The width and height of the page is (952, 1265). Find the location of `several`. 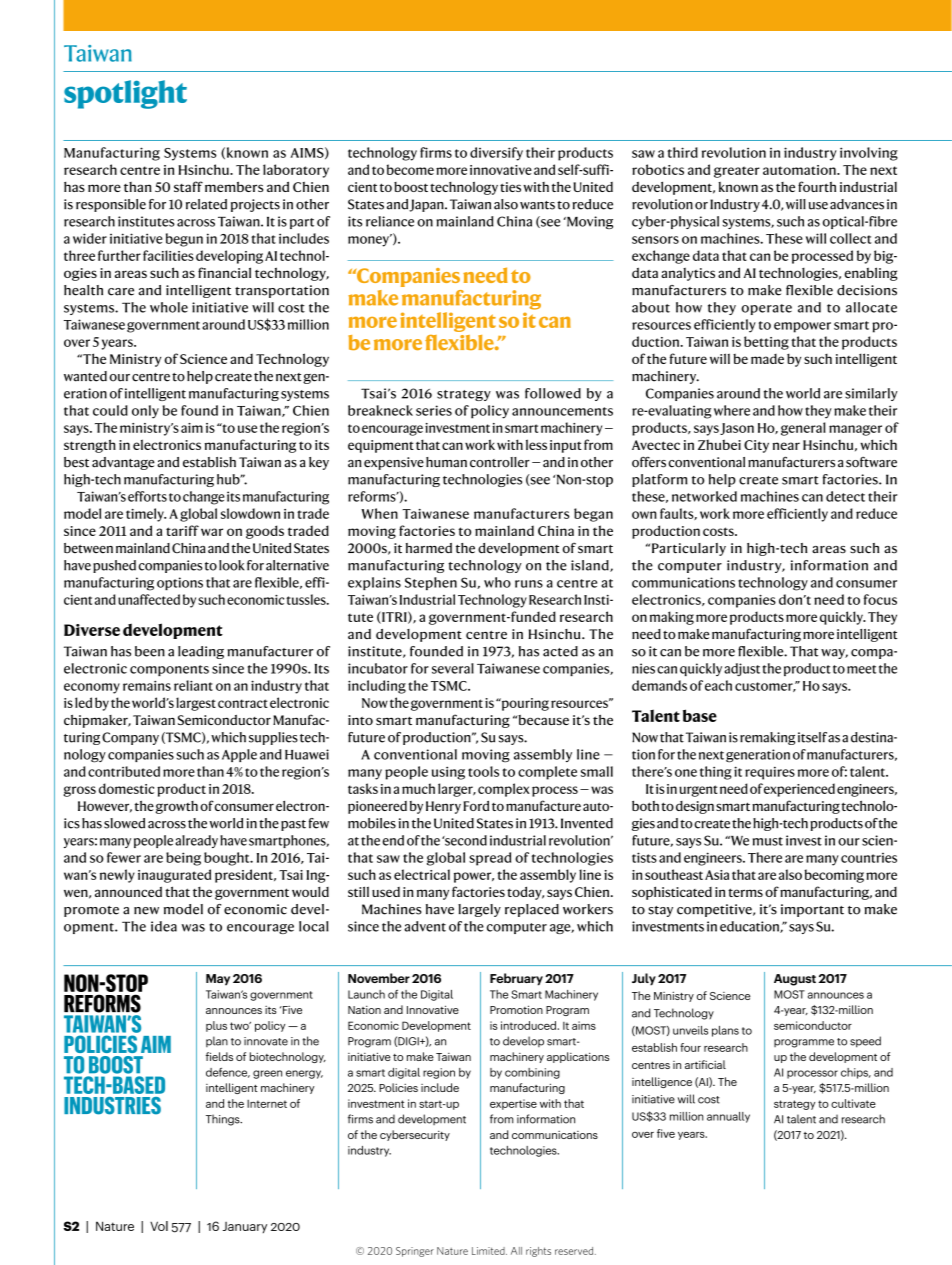

several is located at coordinates (453, 668).
